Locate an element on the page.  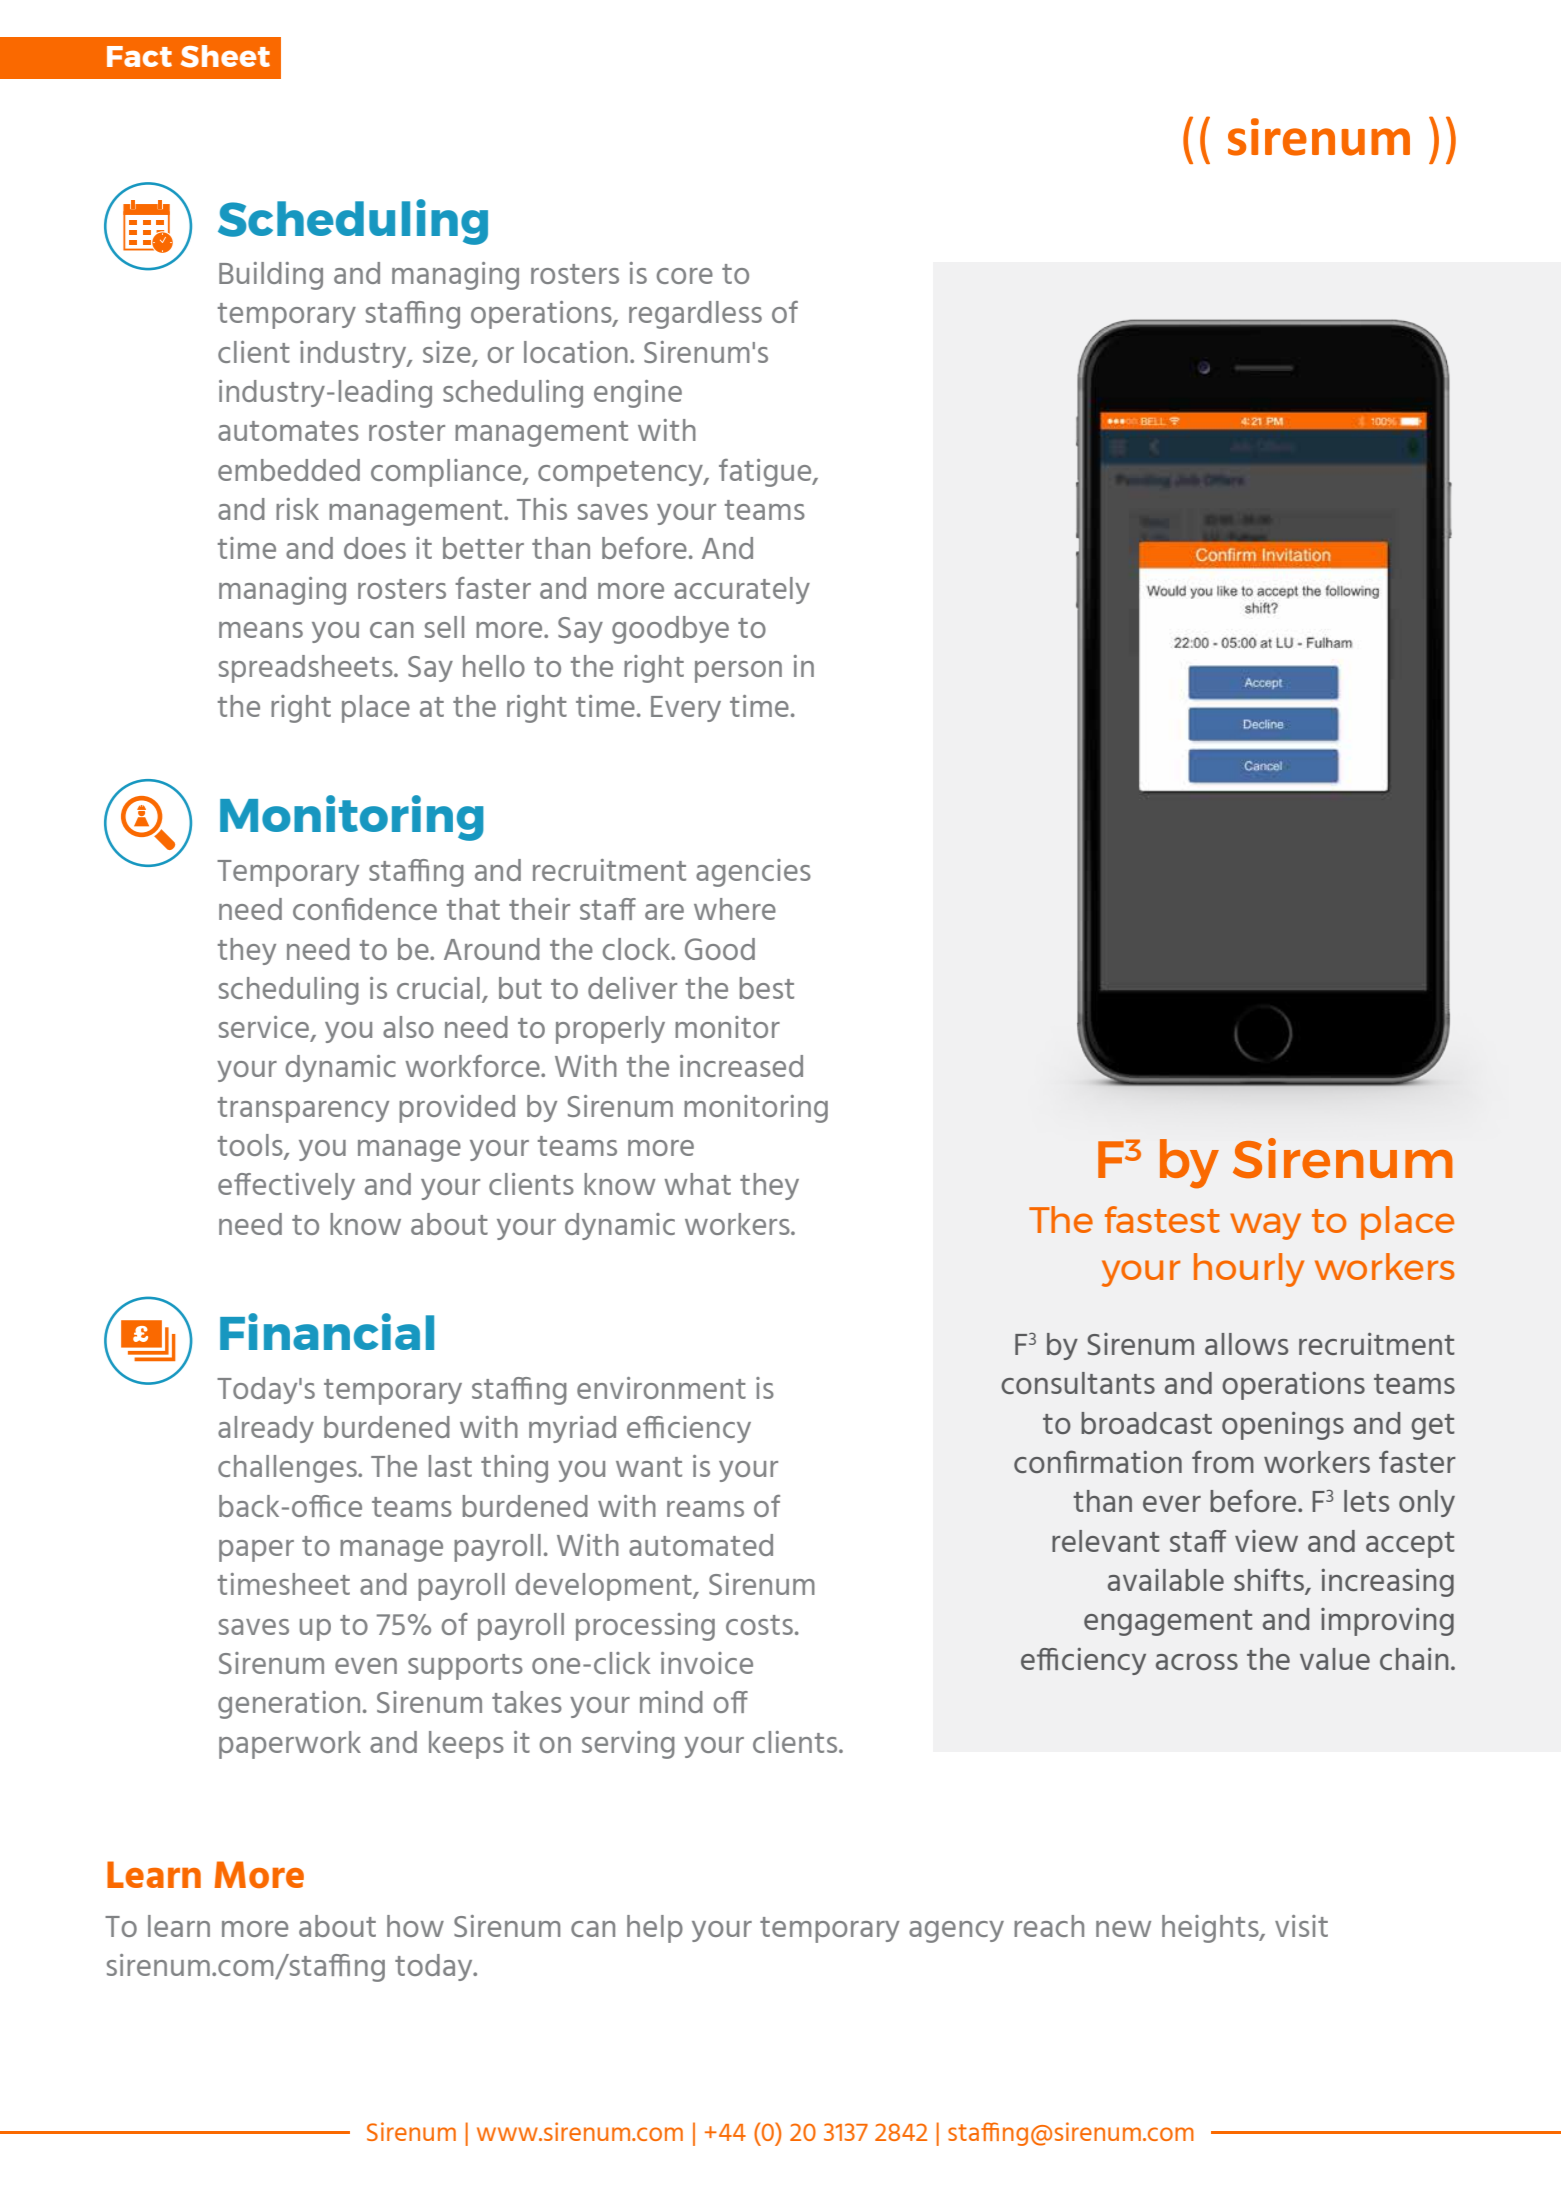
that is located at coordinates (473, 909).
